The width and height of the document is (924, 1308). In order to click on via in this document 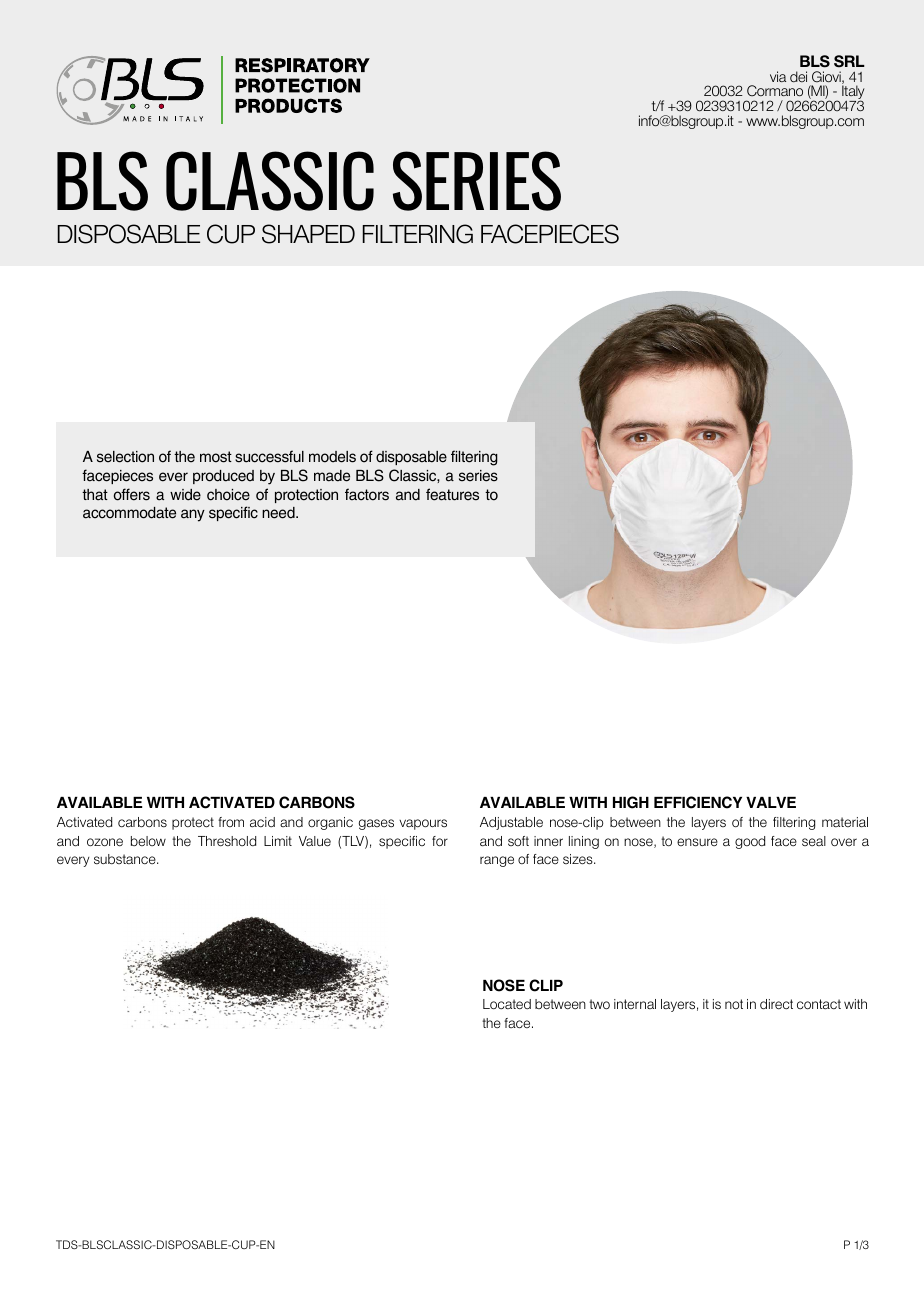, I will do `click(778, 76)`.
